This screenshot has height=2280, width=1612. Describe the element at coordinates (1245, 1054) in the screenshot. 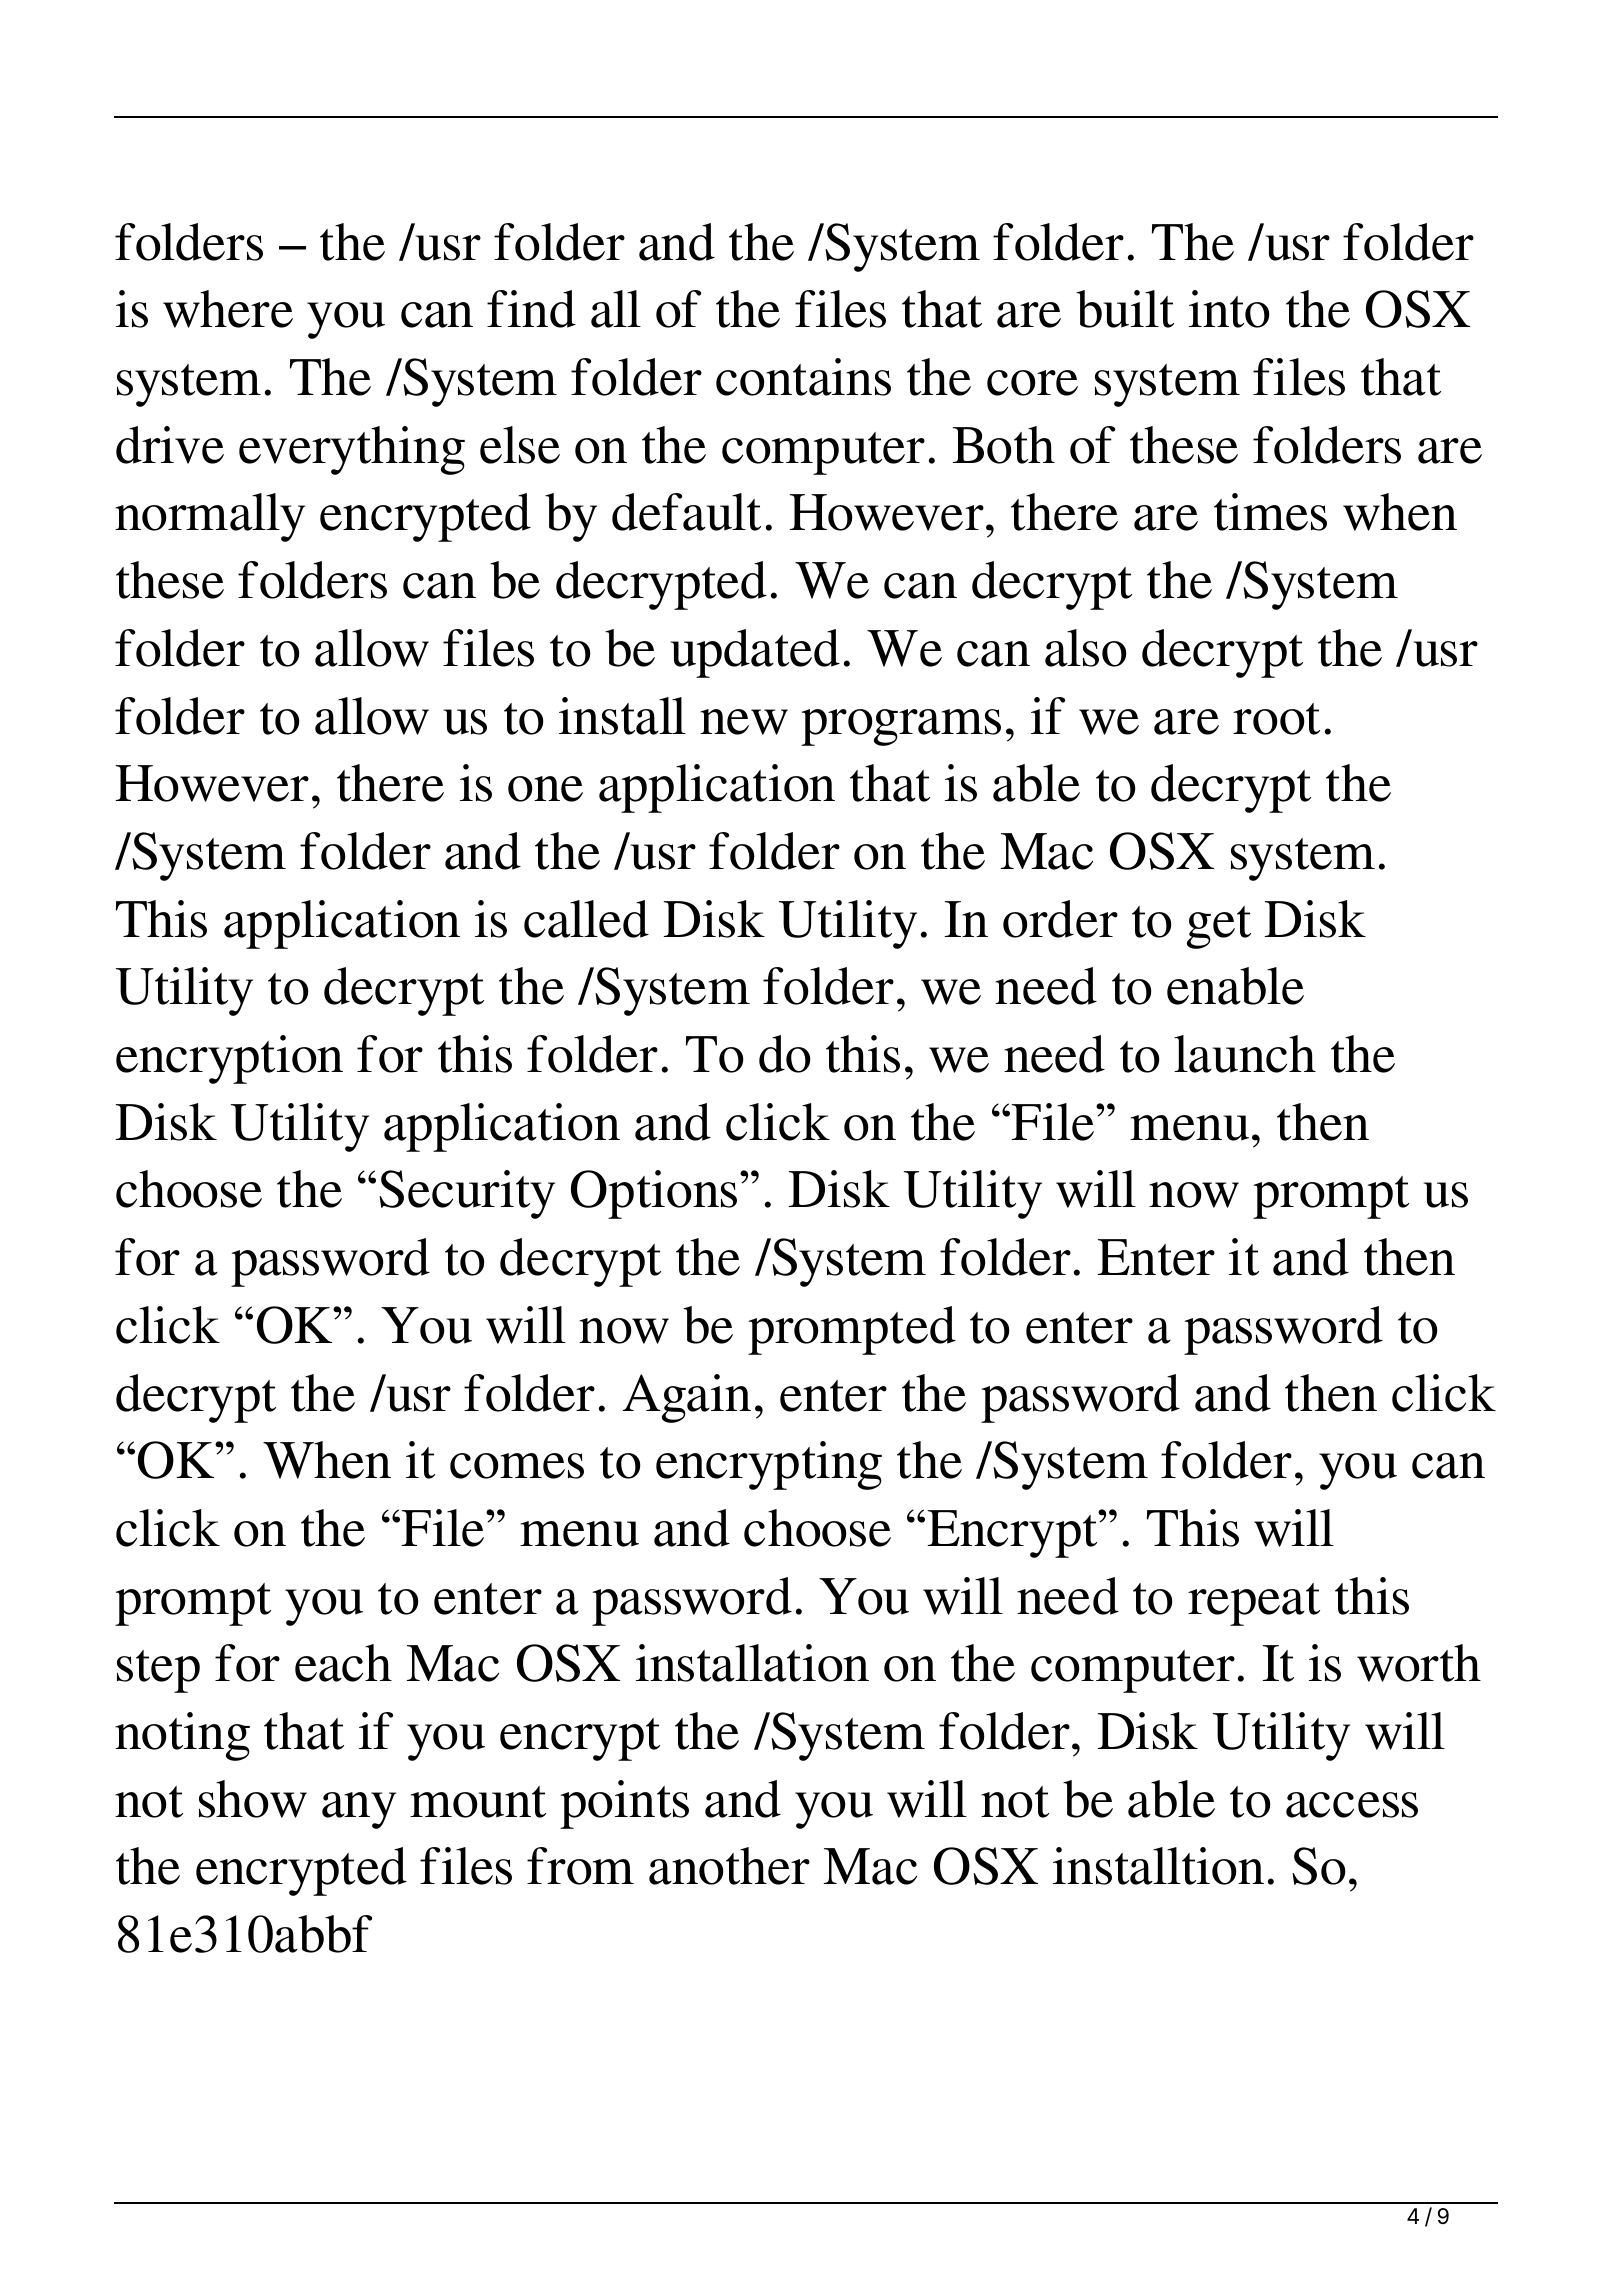

I see `launch` at that location.
